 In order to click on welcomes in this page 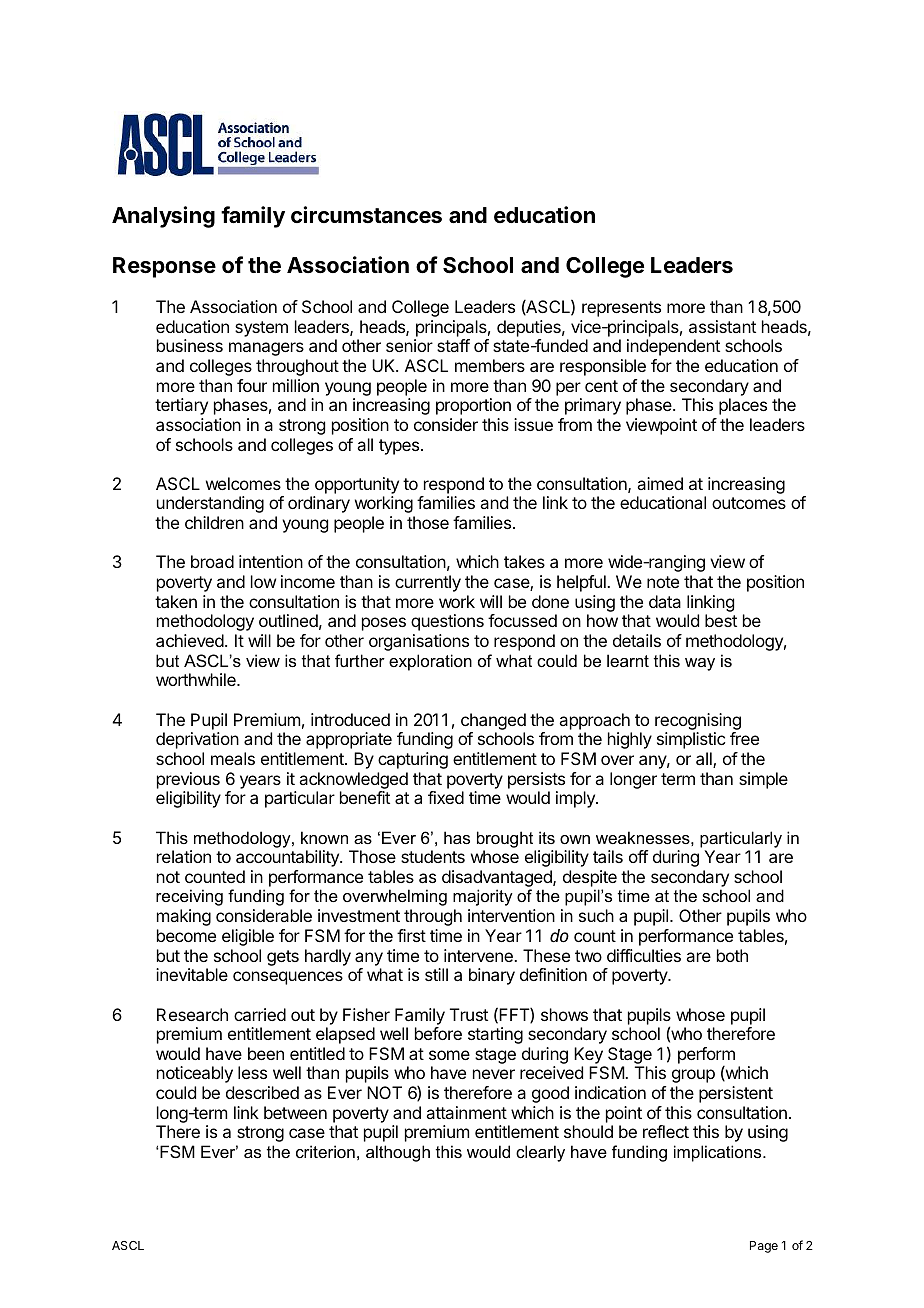, I will do `click(243, 483)`.
